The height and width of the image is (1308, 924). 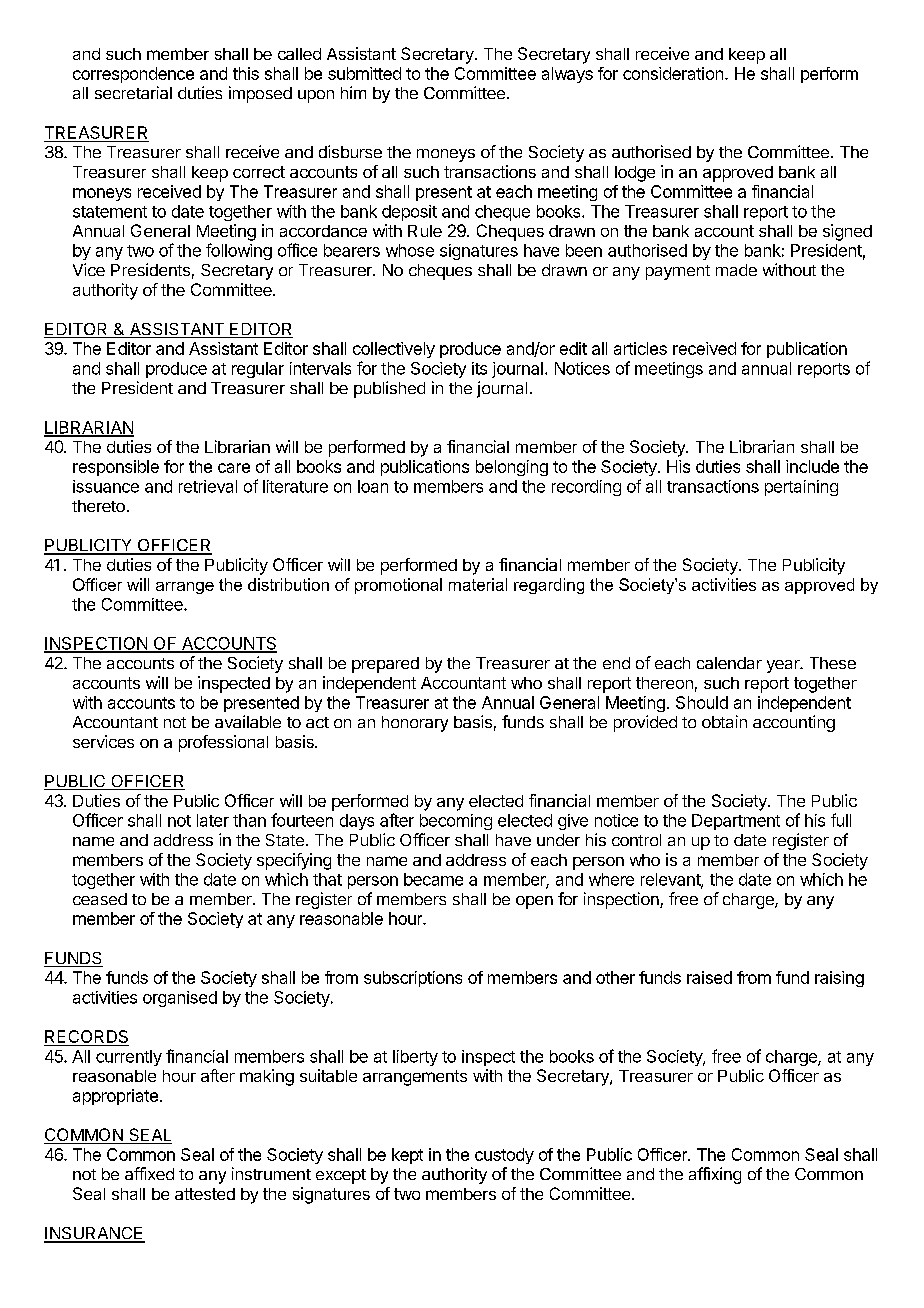 I want to click on always, so click(x=567, y=75).
